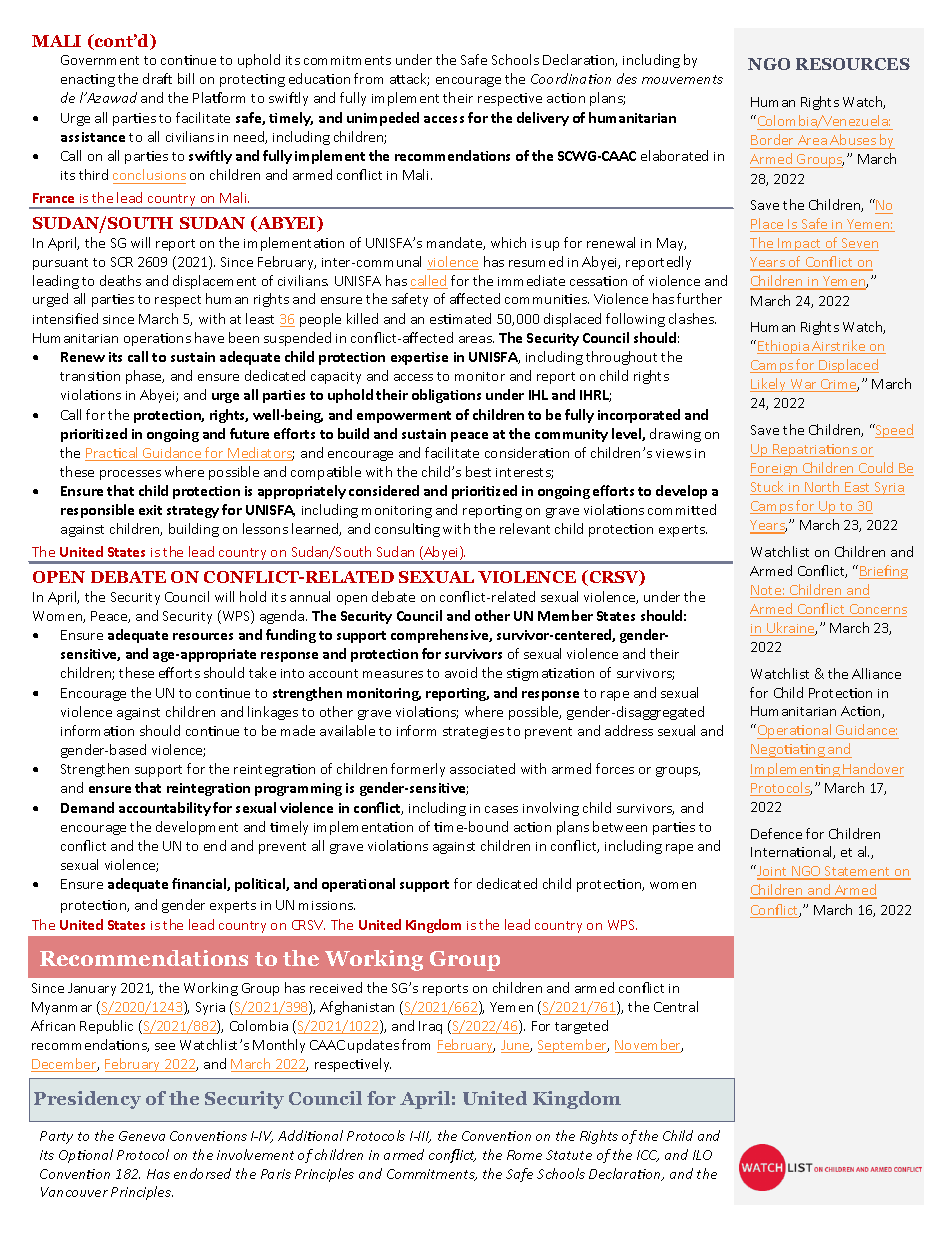 The width and height of the image is (952, 1233). I want to click on draft, so click(157, 78).
